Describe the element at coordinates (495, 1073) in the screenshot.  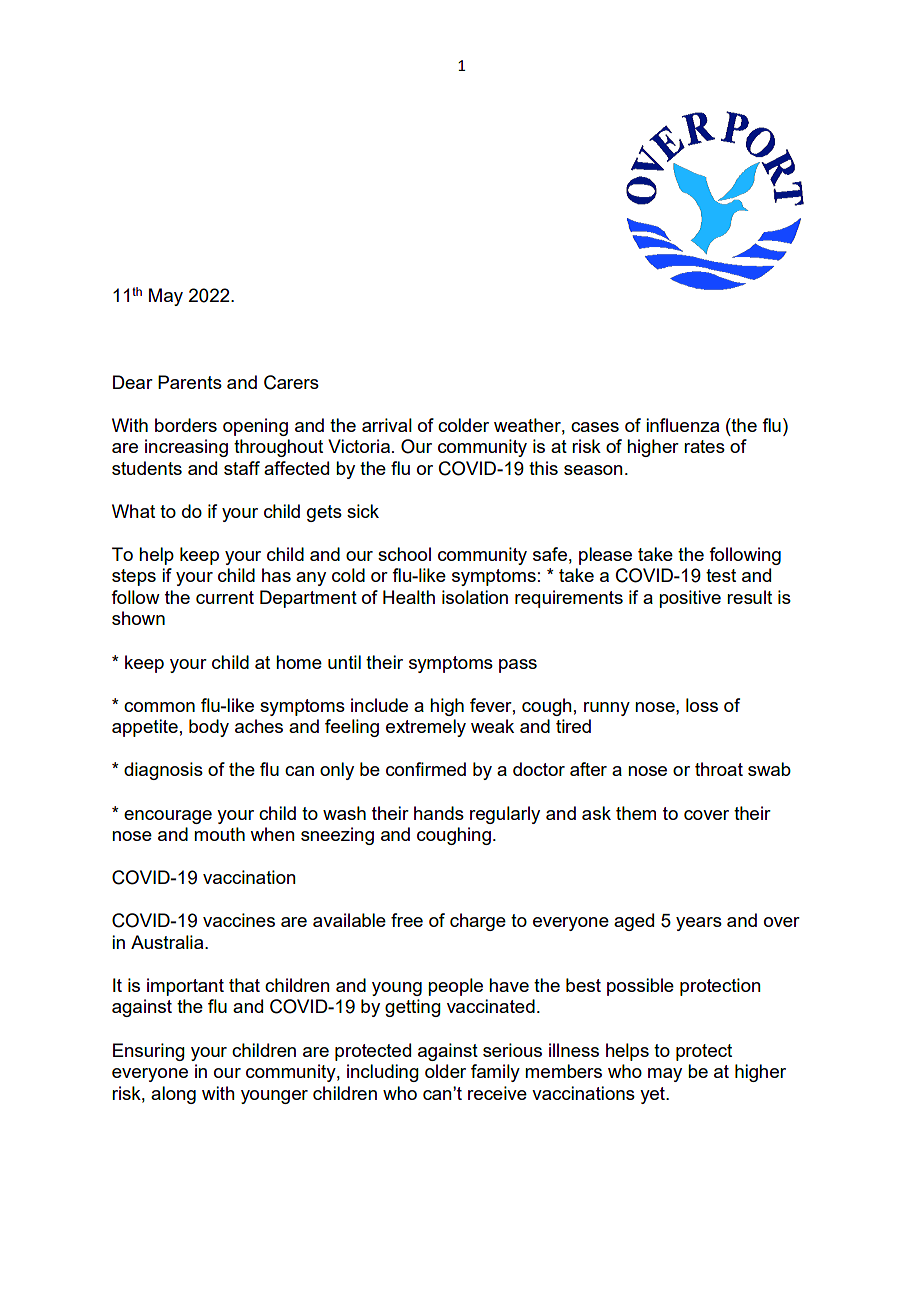
I see `family` at that location.
